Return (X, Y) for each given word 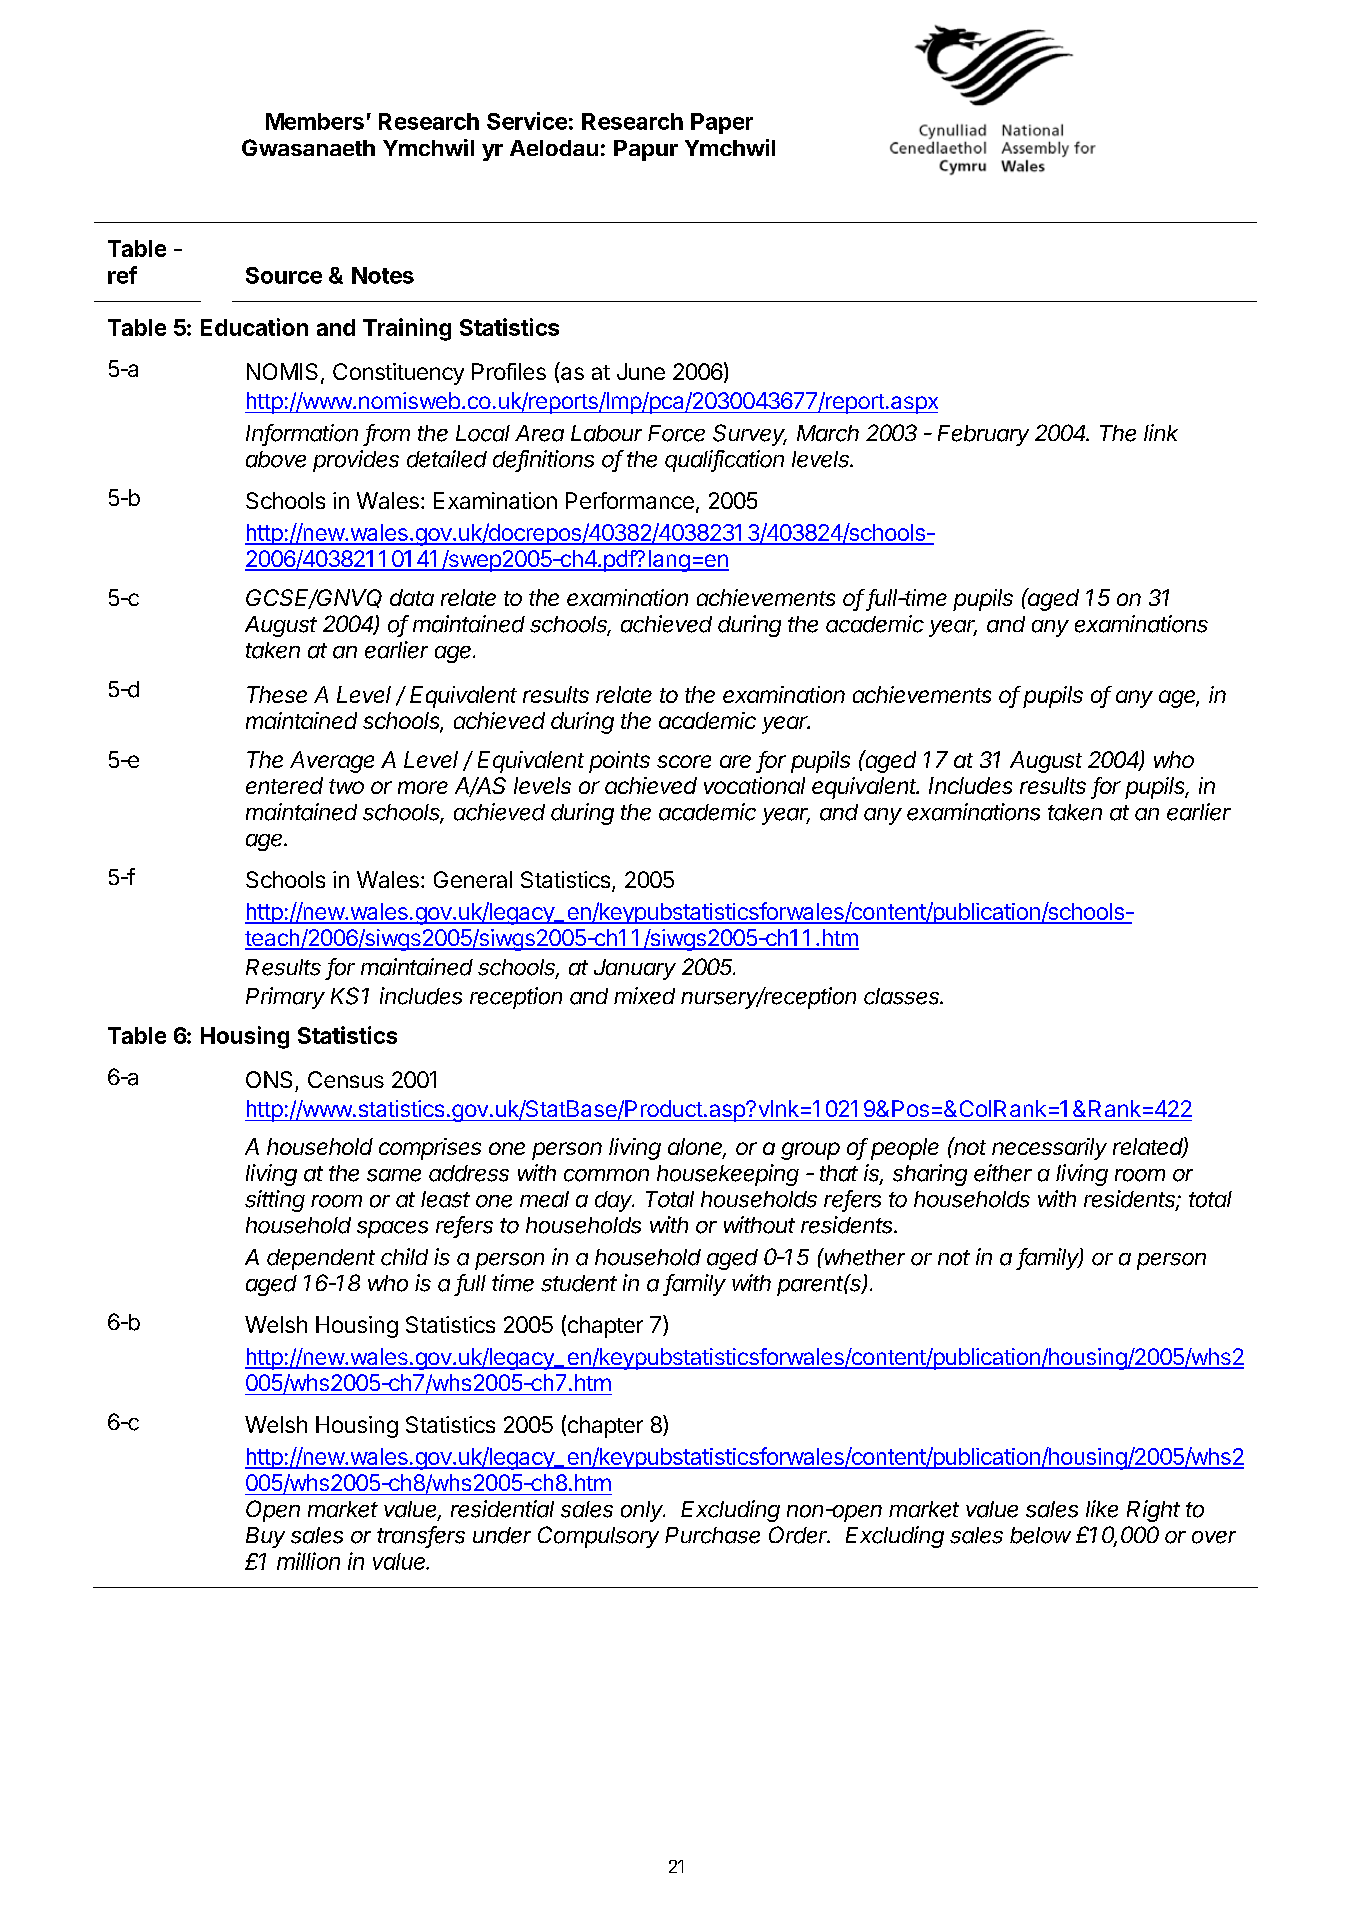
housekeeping (728, 1175)
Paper (722, 123)
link (1161, 432)
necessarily (1049, 1149)
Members (315, 121)
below (1040, 1535)
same (394, 1175)
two (346, 786)
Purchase (712, 1535)
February (983, 435)
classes (903, 996)
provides (356, 461)
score (684, 761)
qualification (724, 461)
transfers (421, 1536)
